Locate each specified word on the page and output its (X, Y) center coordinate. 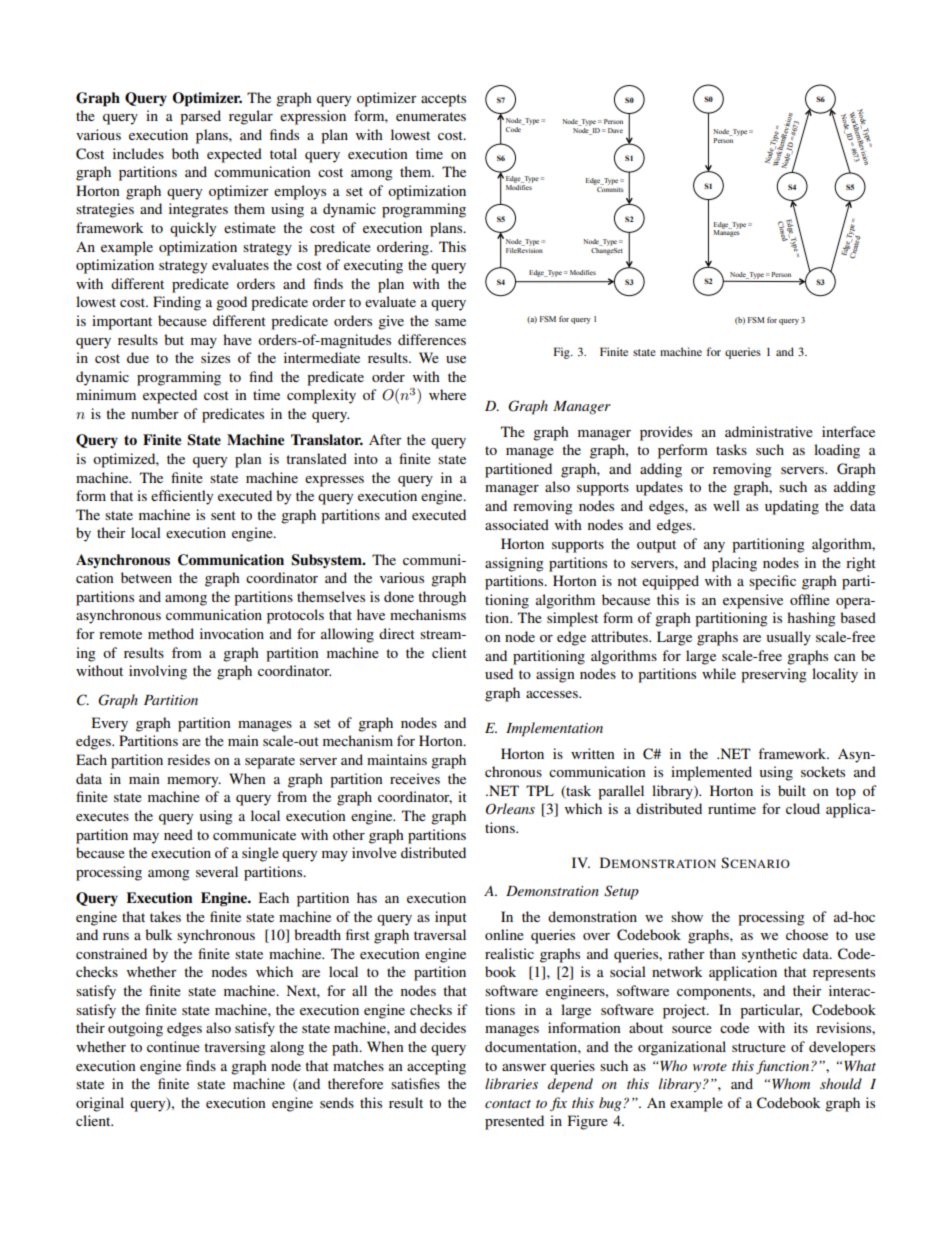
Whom (791, 1083)
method (171, 633)
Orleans (510, 809)
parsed (200, 117)
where (447, 394)
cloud (803, 808)
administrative (769, 431)
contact (508, 1104)
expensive (753, 601)
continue (173, 1046)
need (178, 834)
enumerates (431, 116)
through (442, 598)
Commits (609, 188)
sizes (215, 357)
